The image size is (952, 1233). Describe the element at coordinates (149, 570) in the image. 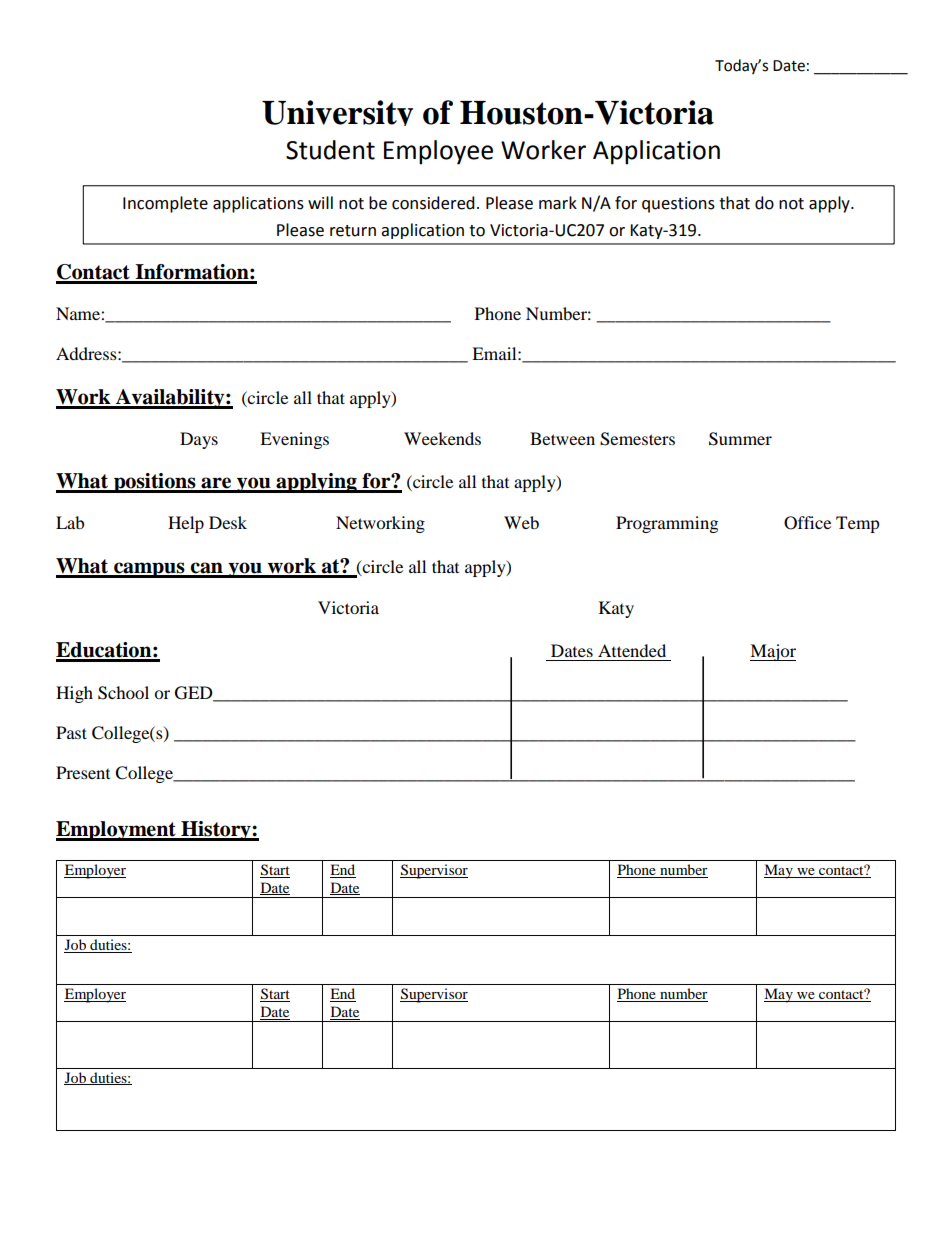

I see `campus` at that location.
